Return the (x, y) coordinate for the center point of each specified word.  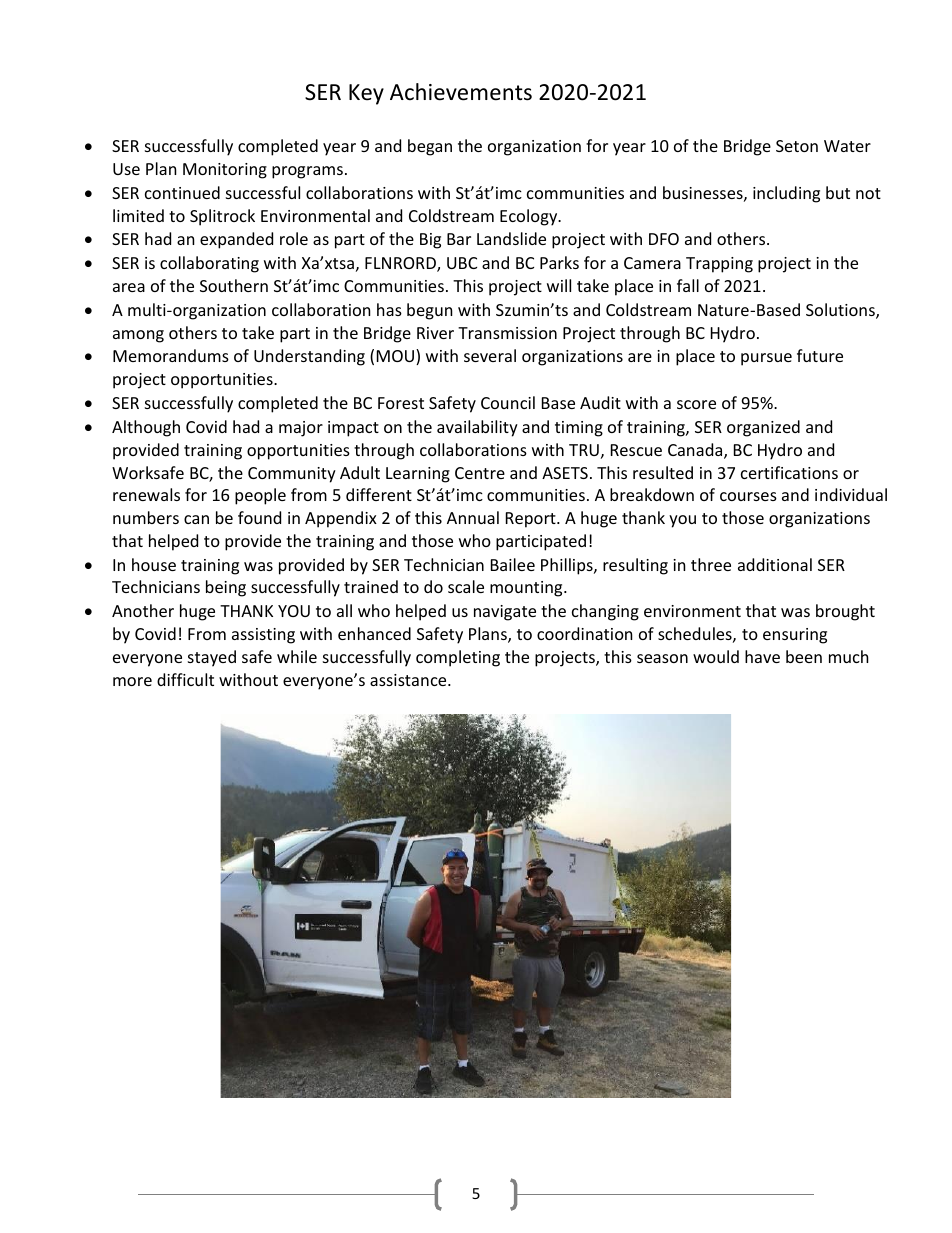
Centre (480, 473)
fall (688, 285)
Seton (797, 146)
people (260, 496)
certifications (789, 472)
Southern (234, 285)
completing (458, 658)
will (559, 285)
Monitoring (225, 171)
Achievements (461, 92)
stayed (212, 658)
